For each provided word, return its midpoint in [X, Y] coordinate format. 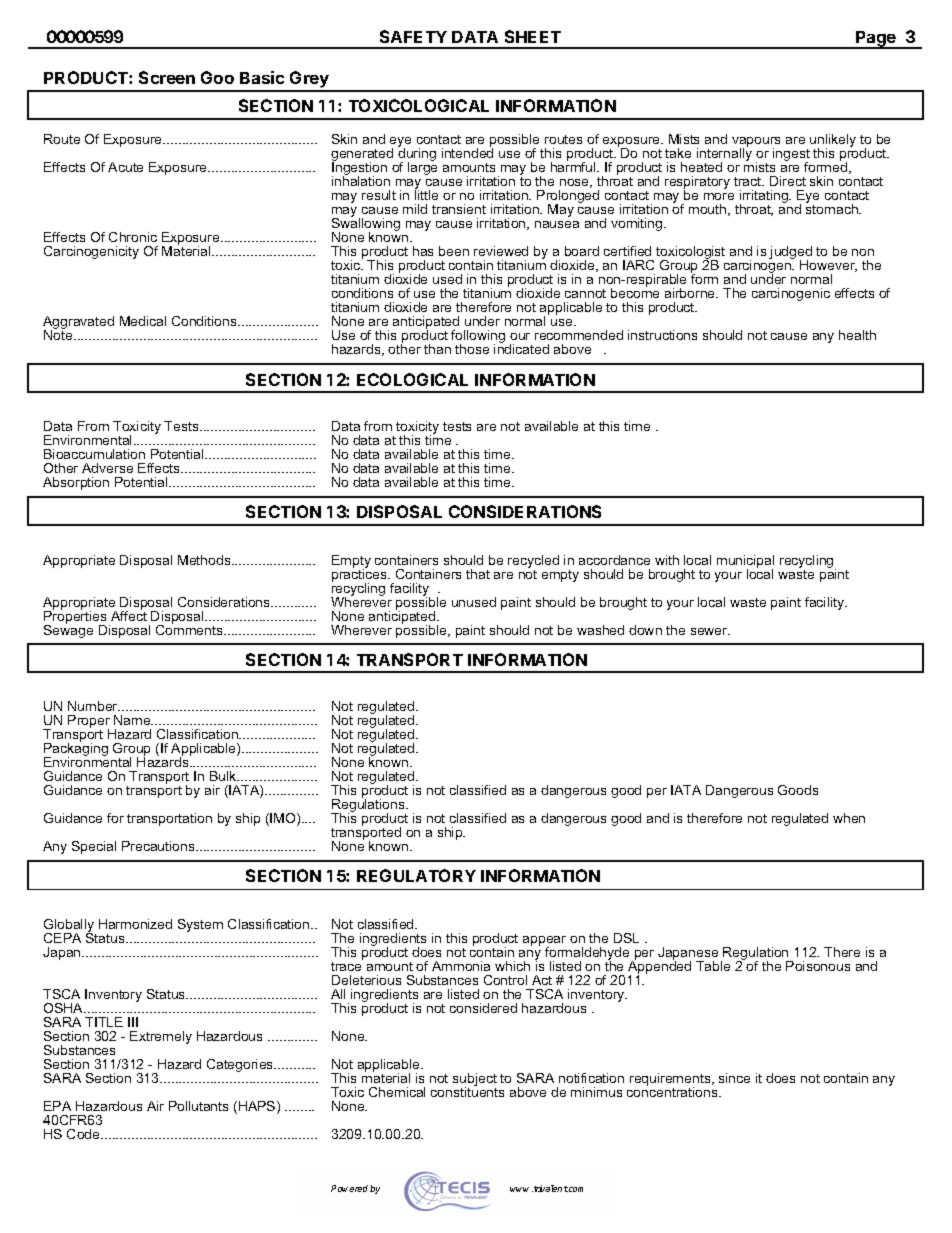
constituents [467, 1091]
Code [84, 1134]
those [472, 349]
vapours [756, 143]
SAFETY [413, 36]
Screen [167, 77]
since [734, 1078]
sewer [710, 631]
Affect [129, 614]
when [849, 818]
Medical [143, 321]
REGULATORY [416, 875]
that [478, 574]
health [857, 335]
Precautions [159, 846]
